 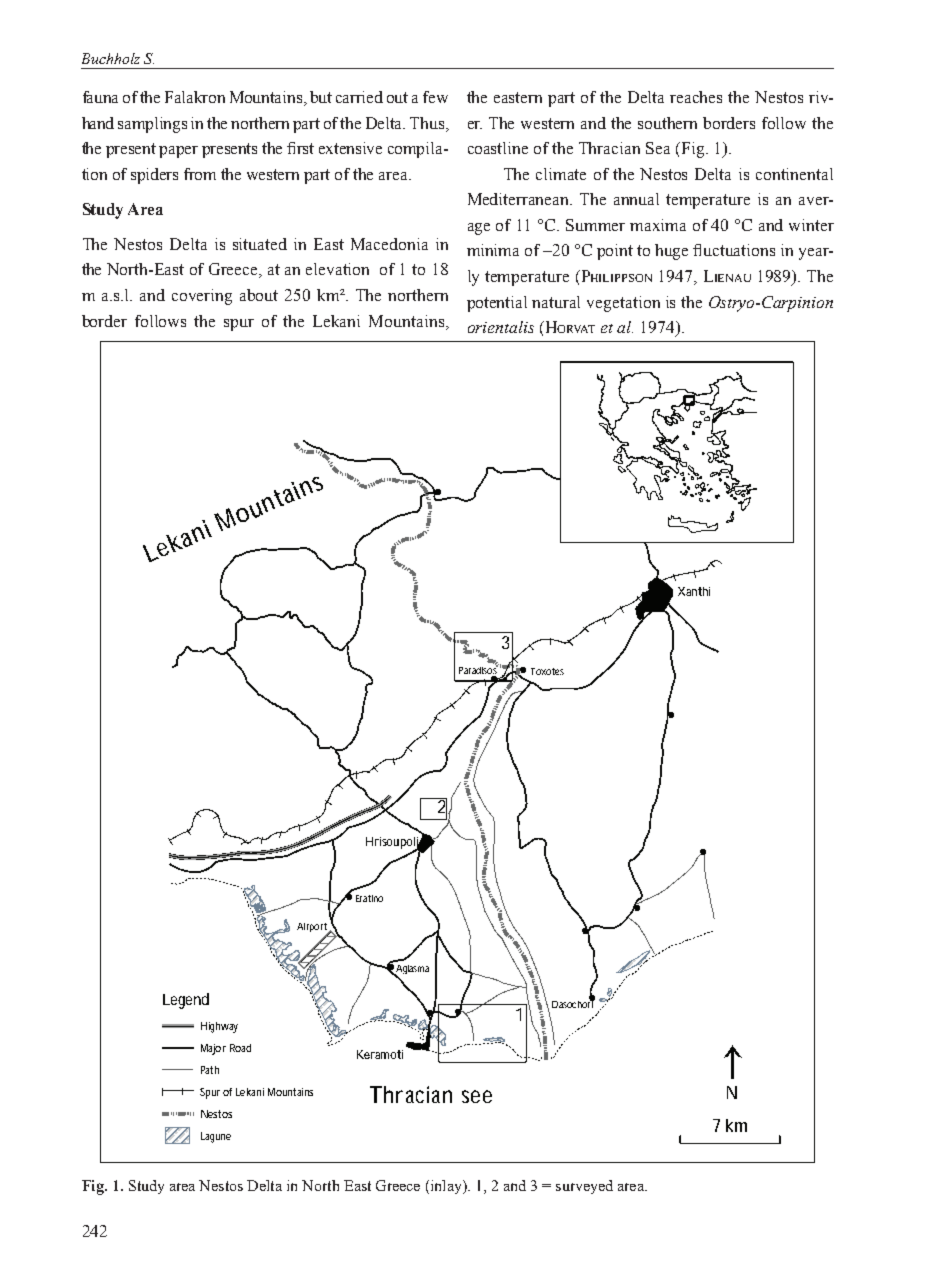 What do you see at coordinates (497, 304) in the screenshot?
I see `potential` at bounding box center [497, 304].
